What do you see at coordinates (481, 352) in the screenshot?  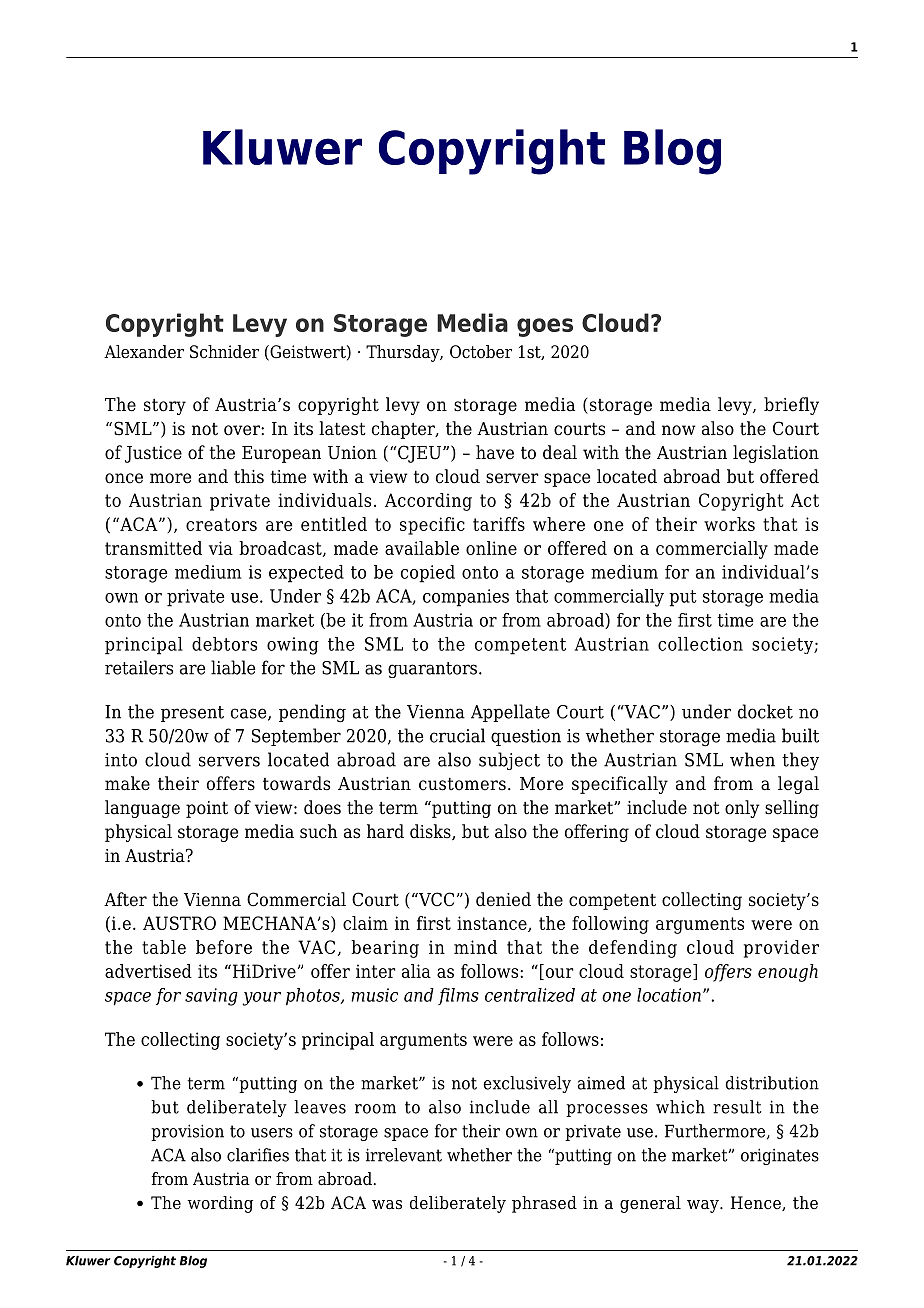 I see `October` at bounding box center [481, 352].
